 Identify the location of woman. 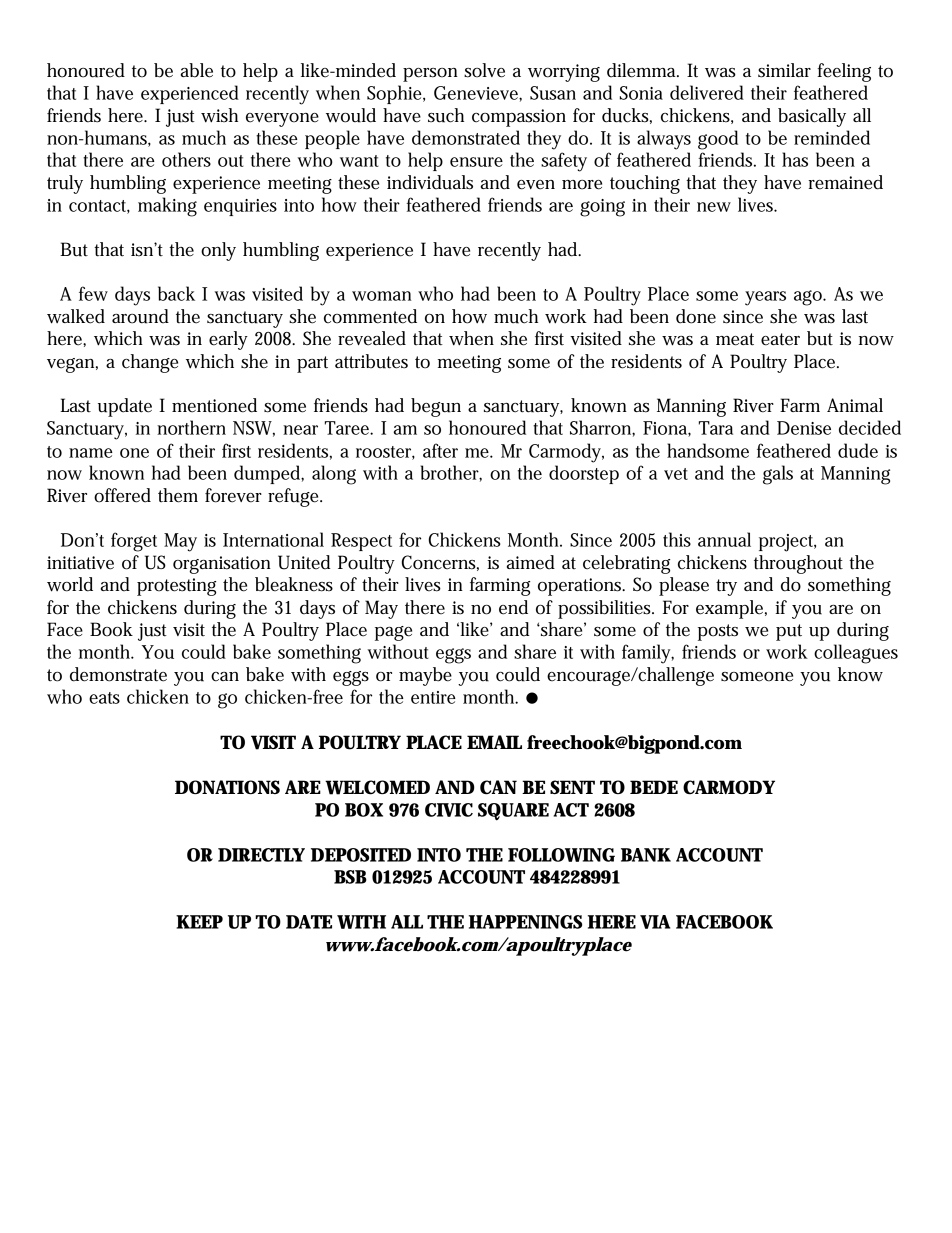
(382, 296).
